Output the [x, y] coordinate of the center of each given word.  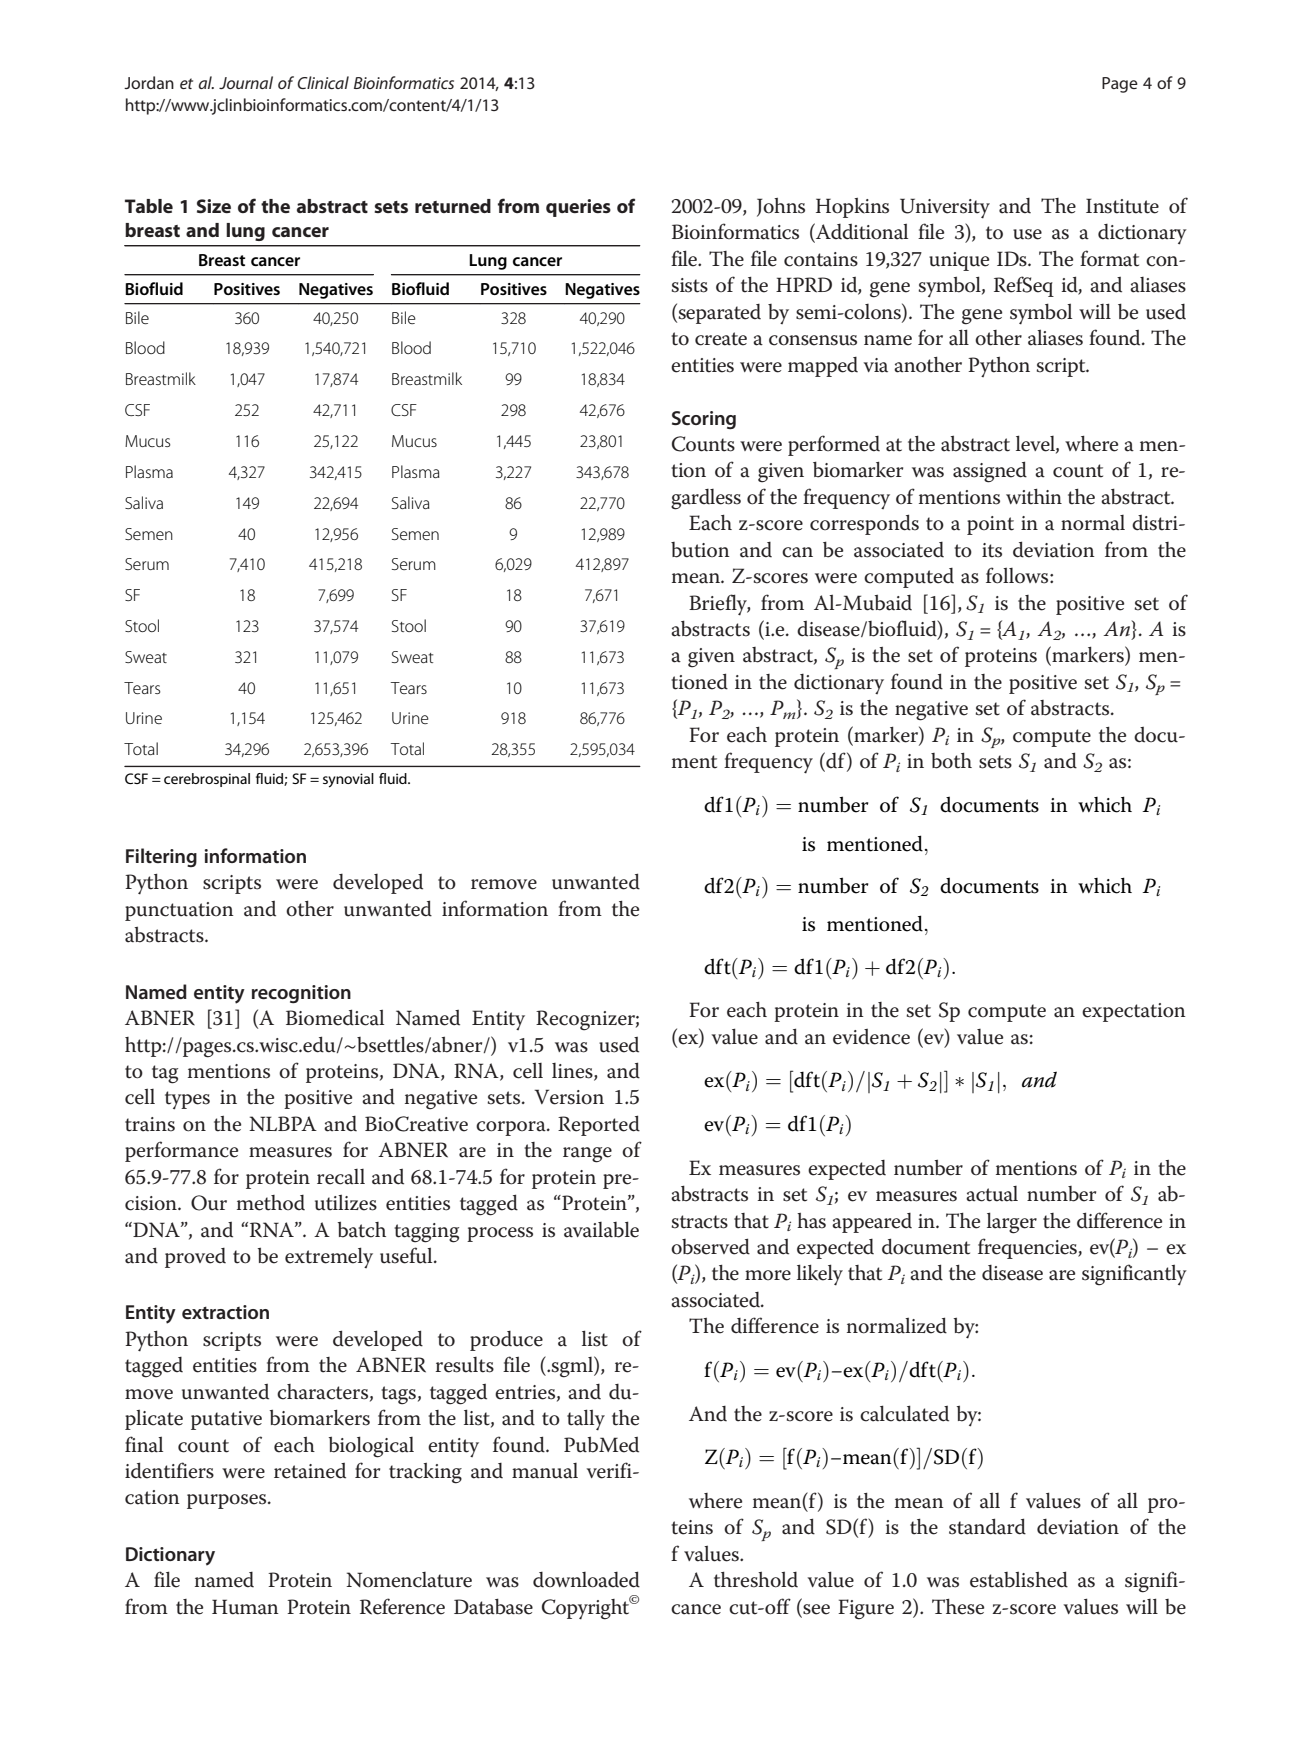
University [945, 208]
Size [214, 206]
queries [578, 208]
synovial [348, 780]
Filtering [161, 857]
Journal [246, 82]
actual [992, 1194]
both [951, 761]
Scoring [704, 420]
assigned [990, 472]
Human [245, 1607]
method [271, 1203]
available [601, 1229]
